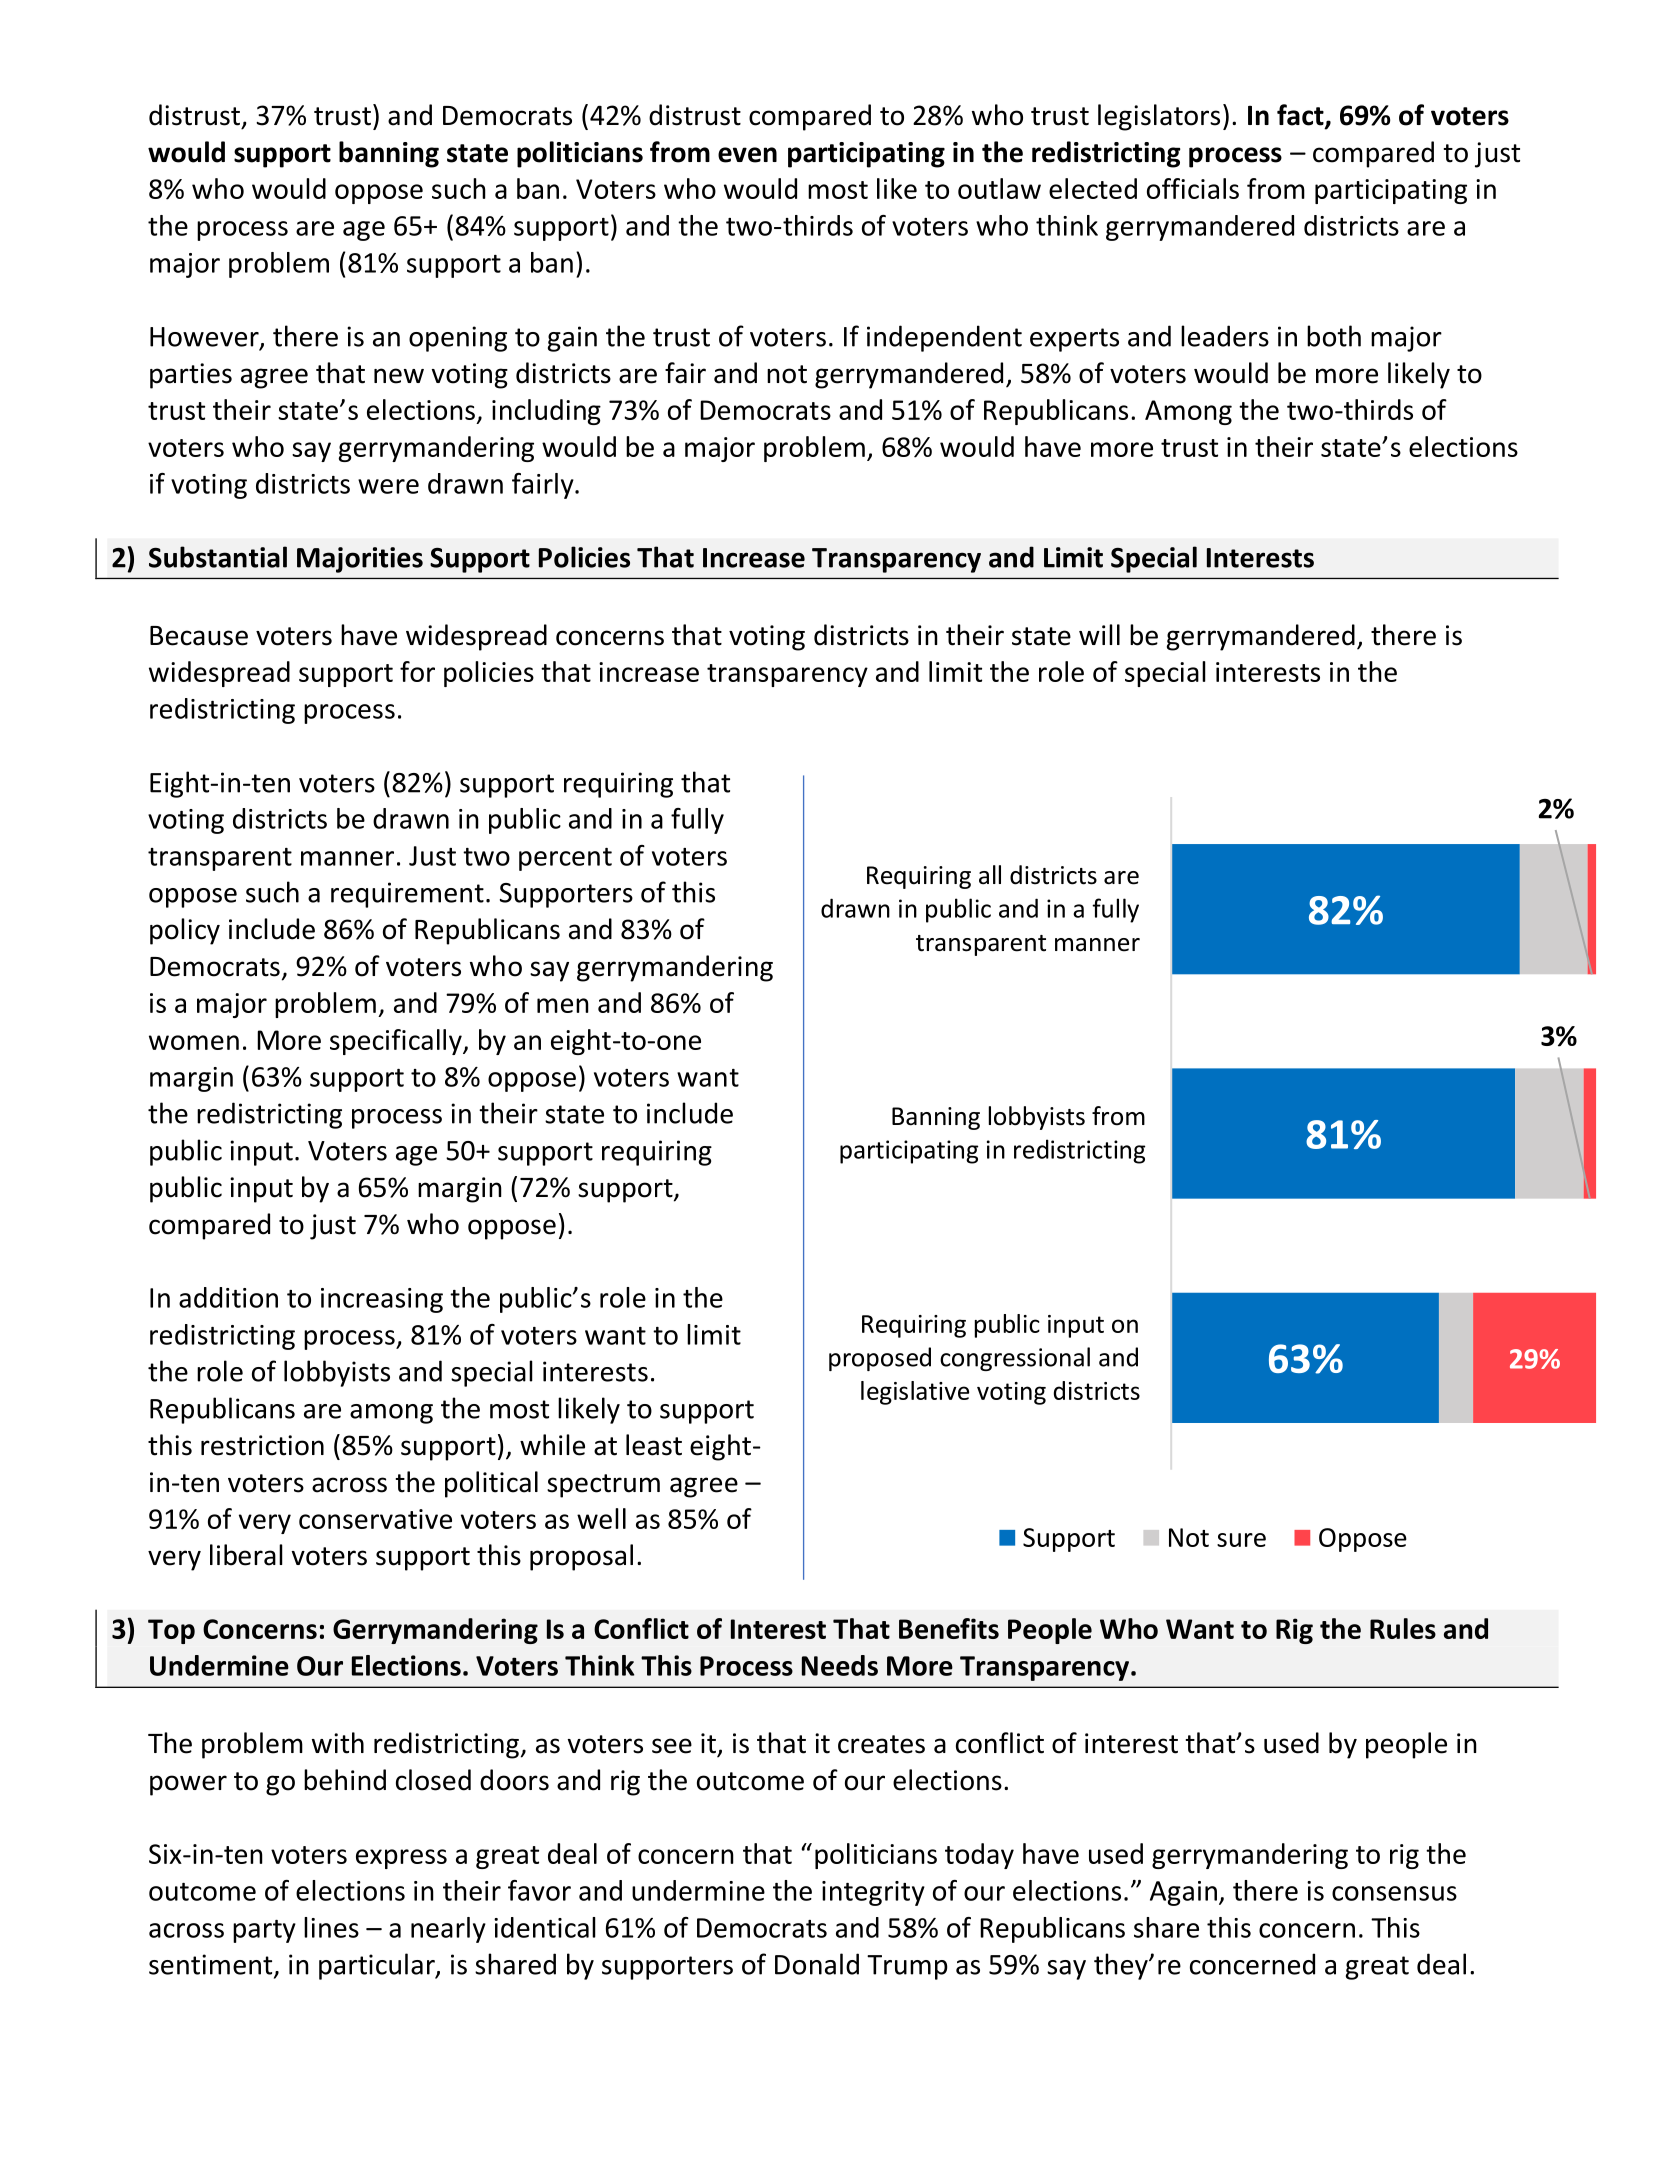 The height and width of the document is (2171, 1677). Describe the element at coordinates (1099, 634) in the document. I see `will` at that location.
